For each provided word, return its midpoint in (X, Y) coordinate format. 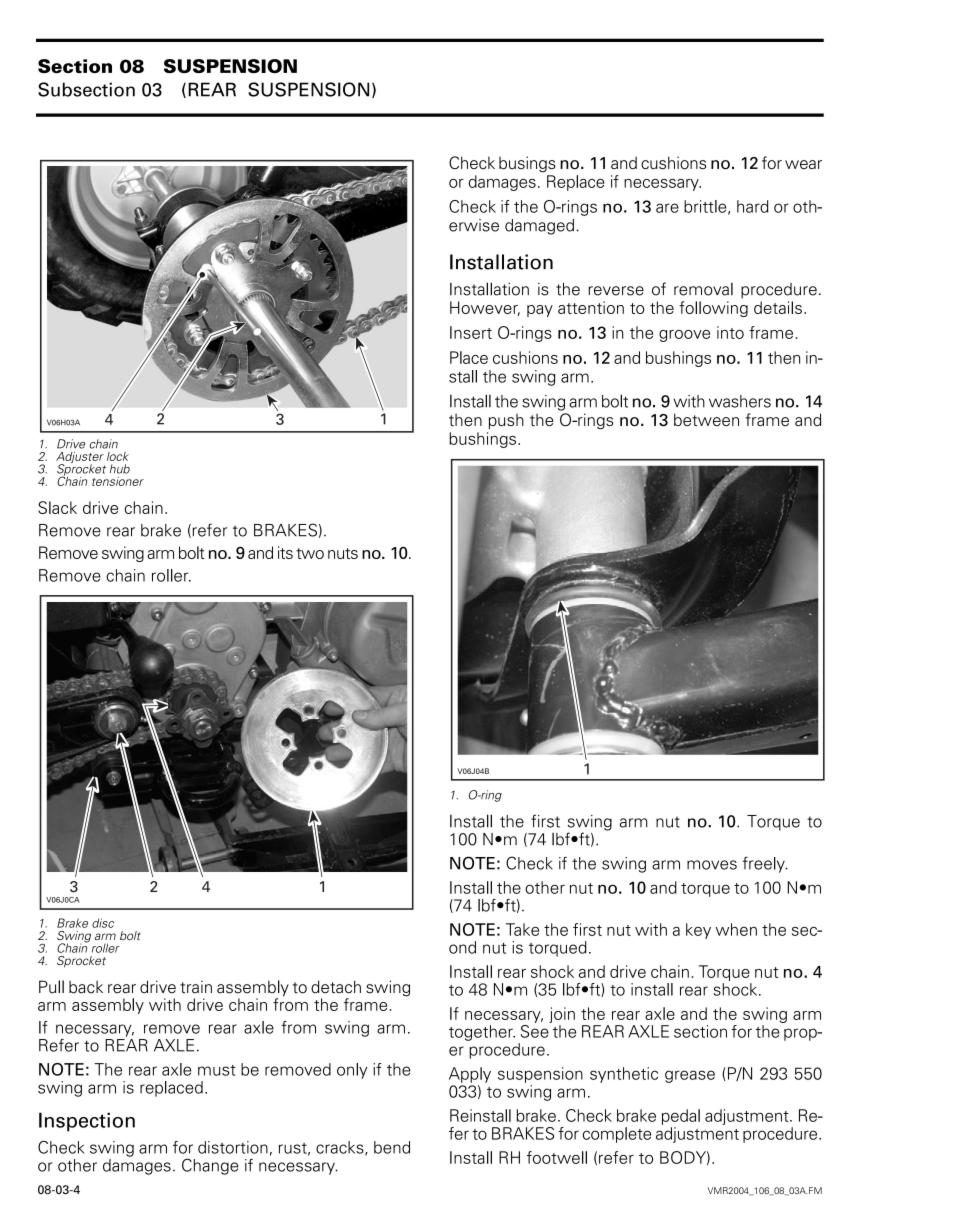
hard (752, 206)
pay (540, 311)
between (706, 419)
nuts (343, 553)
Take (522, 929)
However (485, 308)
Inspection (87, 1122)
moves (712, 865)
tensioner (118, 481)
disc (103, 923)
